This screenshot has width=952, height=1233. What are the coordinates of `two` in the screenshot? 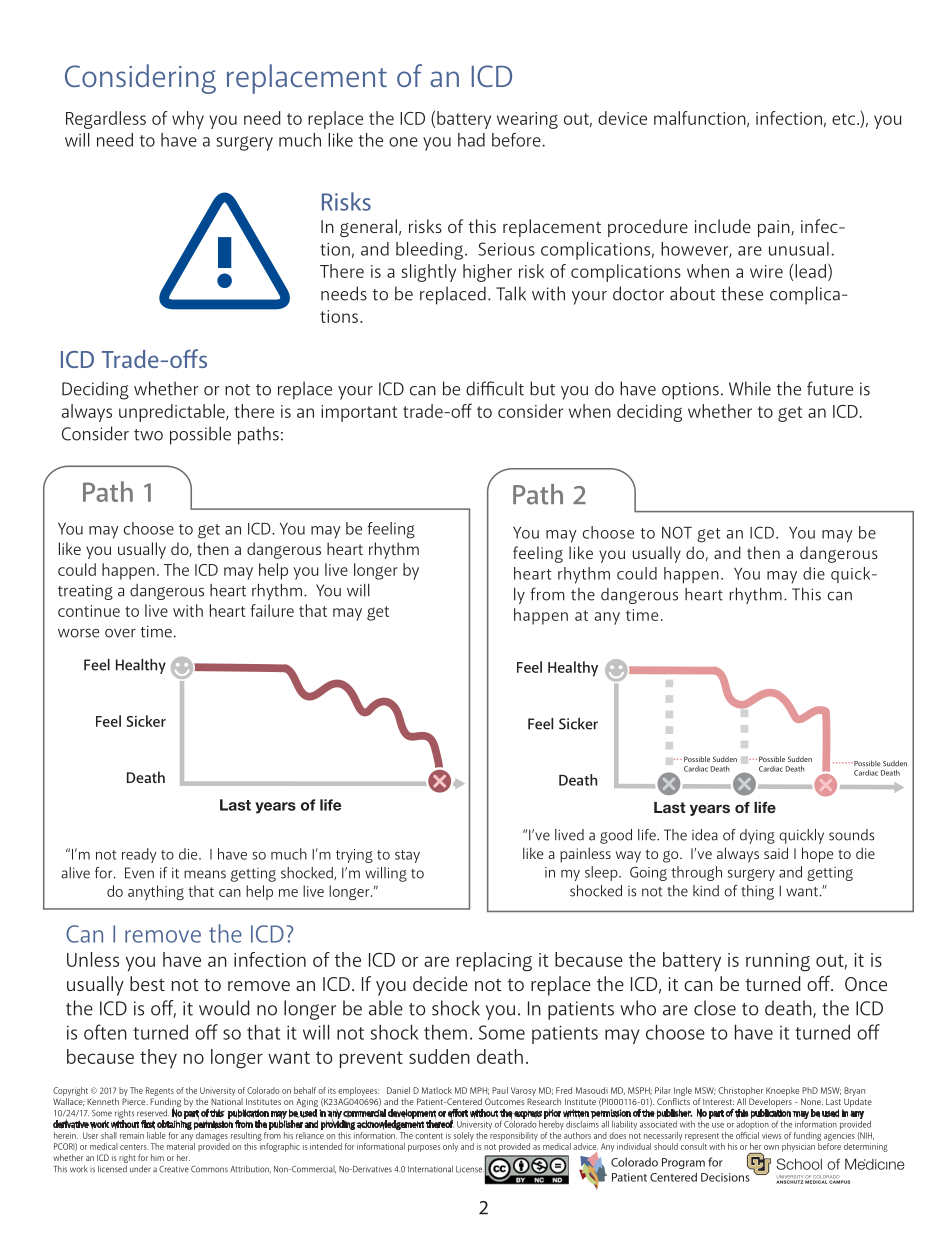 It's located at (148, 435).
